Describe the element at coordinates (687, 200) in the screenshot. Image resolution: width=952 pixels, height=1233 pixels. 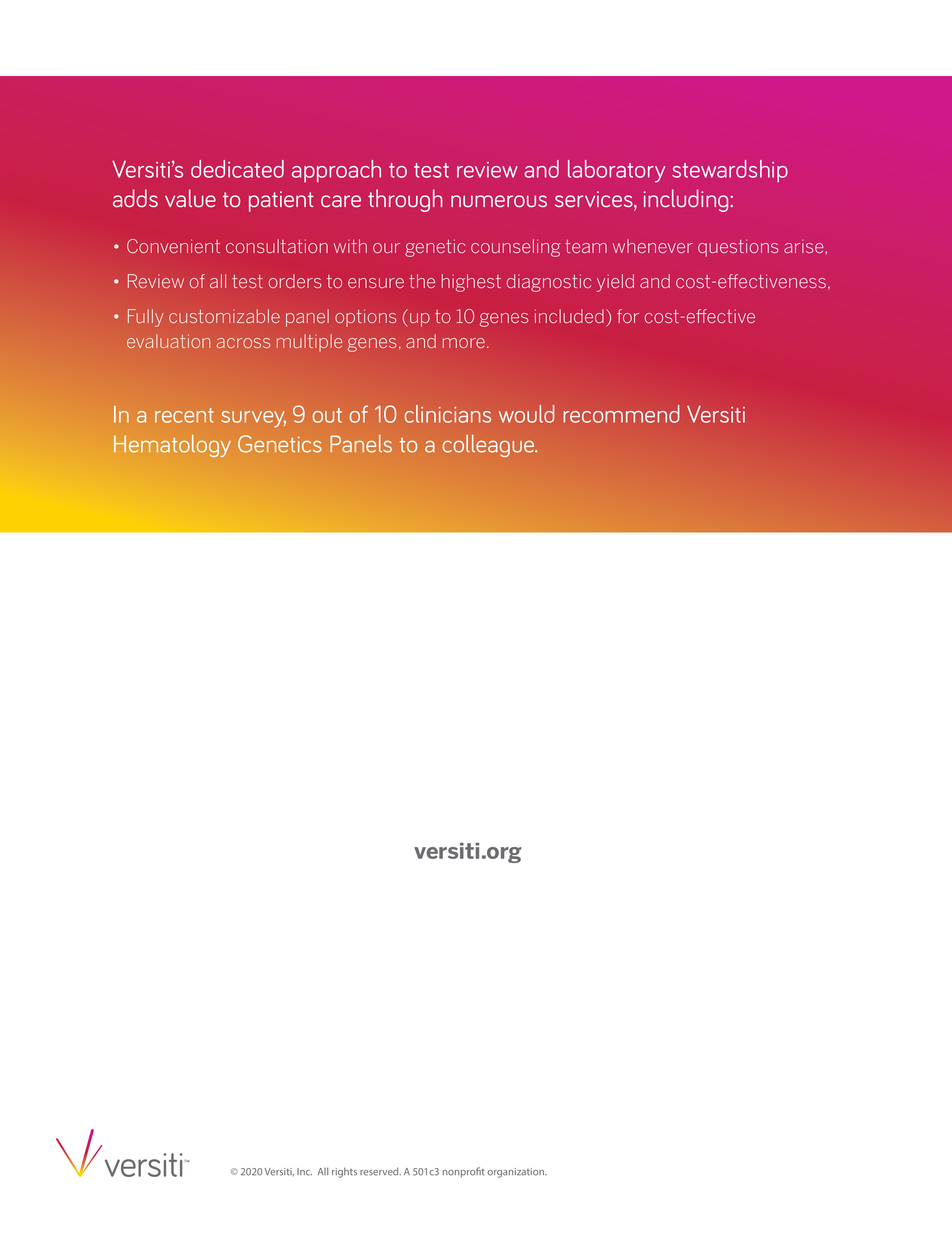
I see `including` at that location.
